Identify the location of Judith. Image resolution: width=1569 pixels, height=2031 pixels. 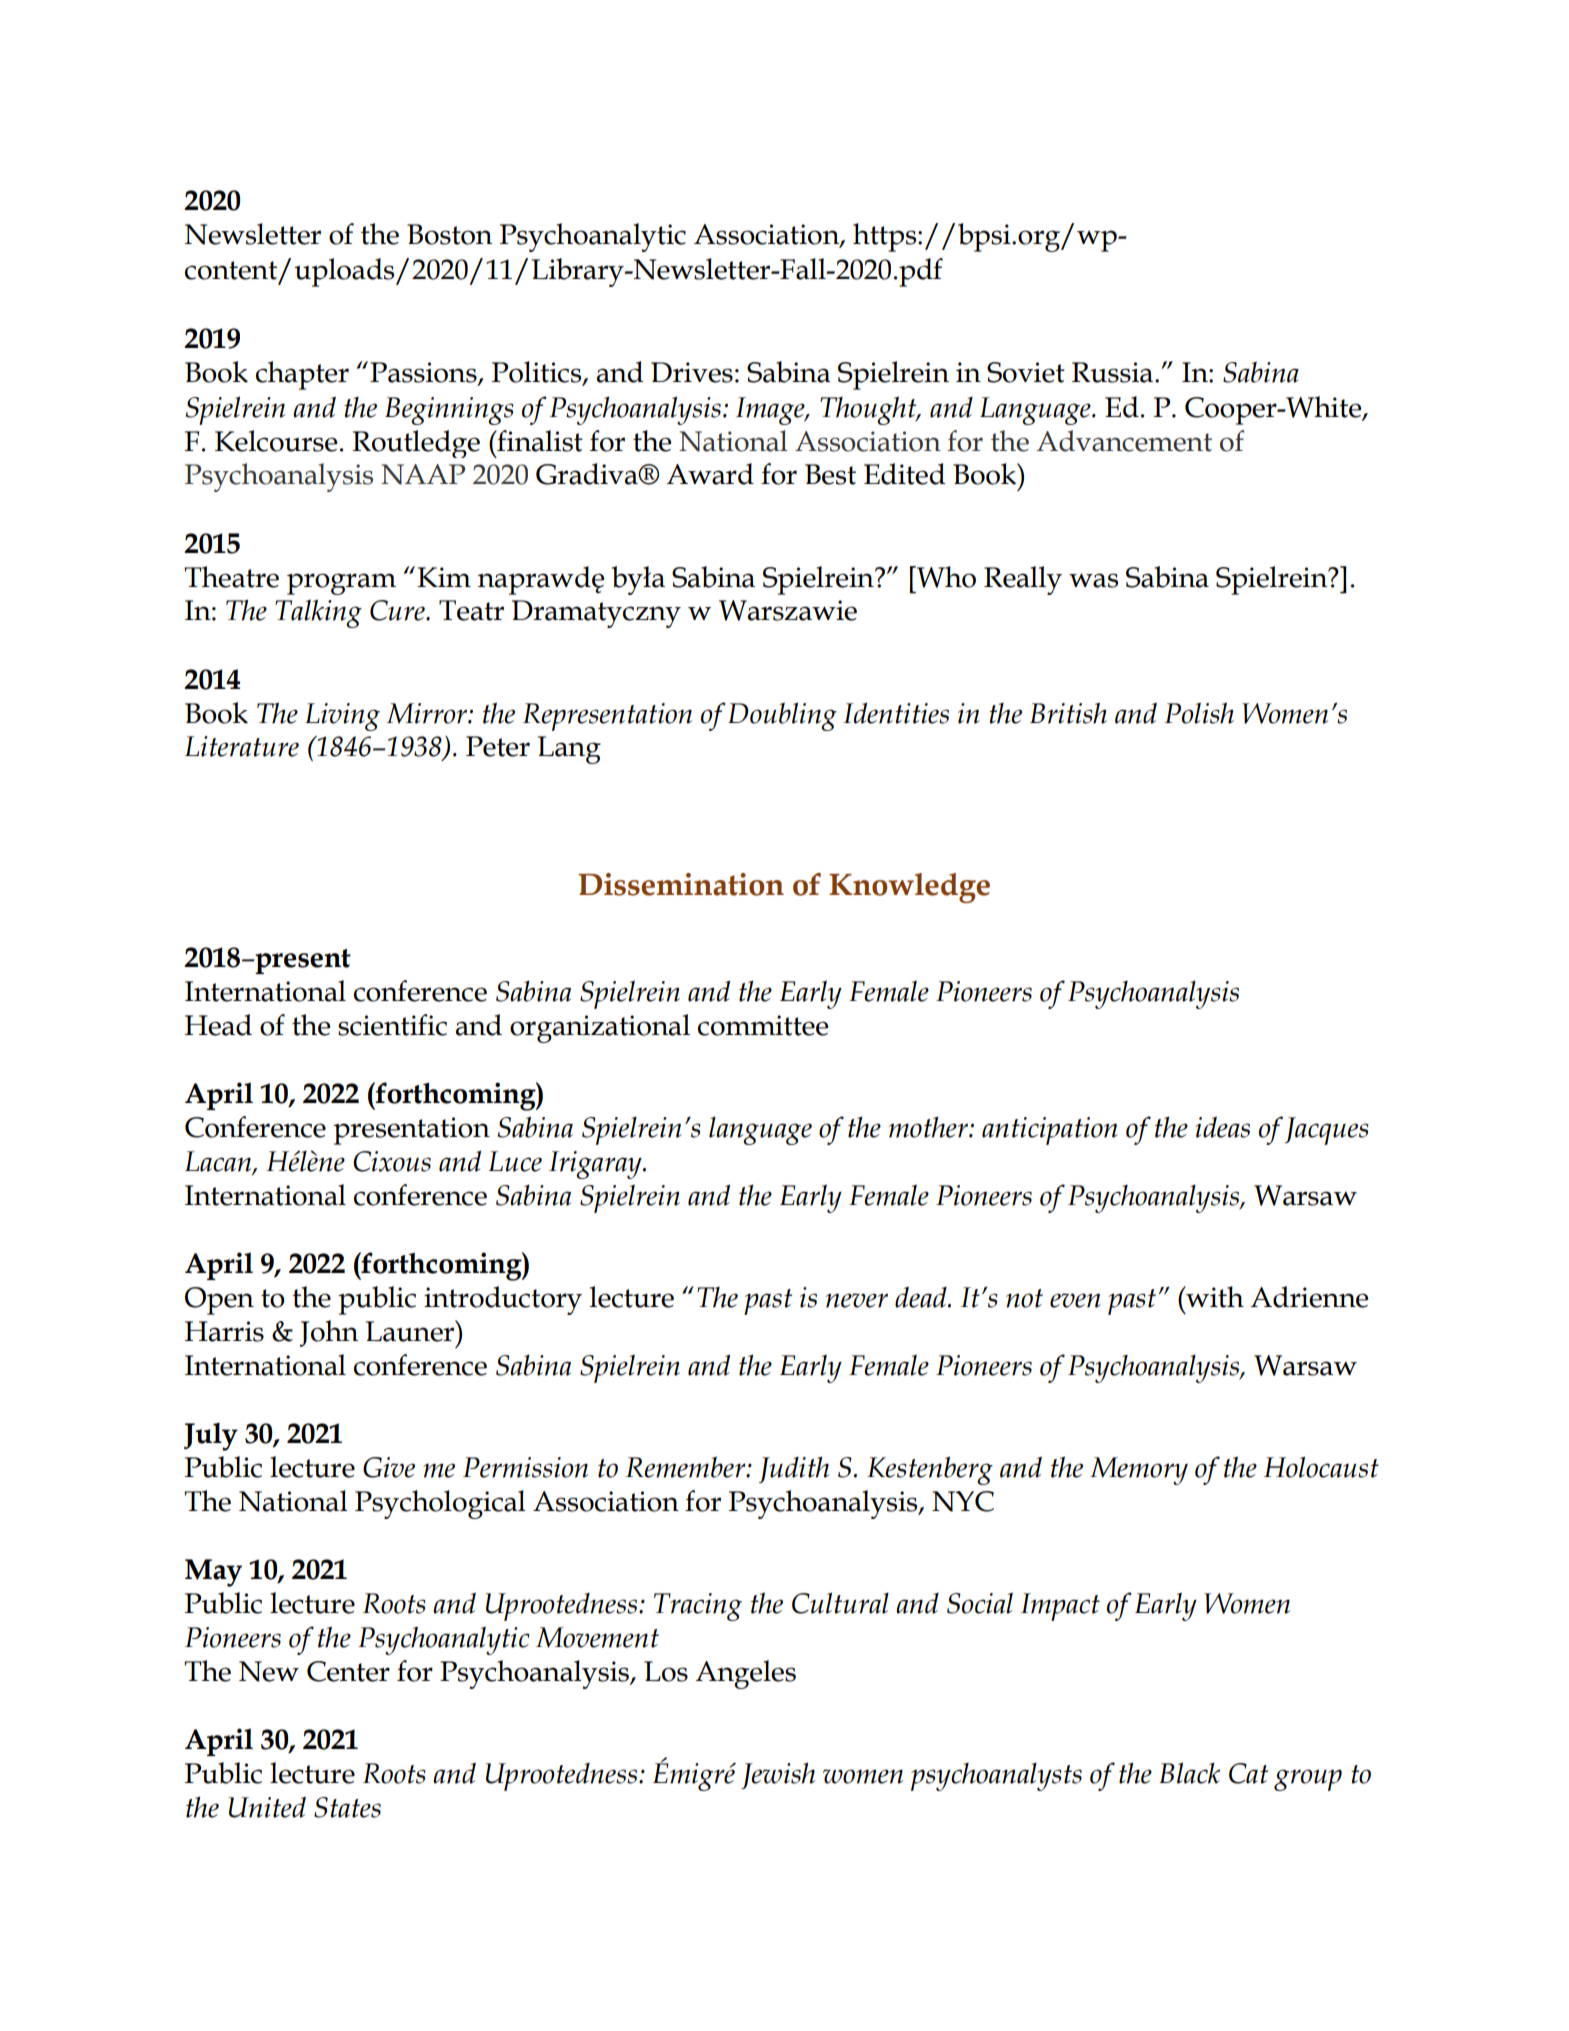
(794, 1470).
